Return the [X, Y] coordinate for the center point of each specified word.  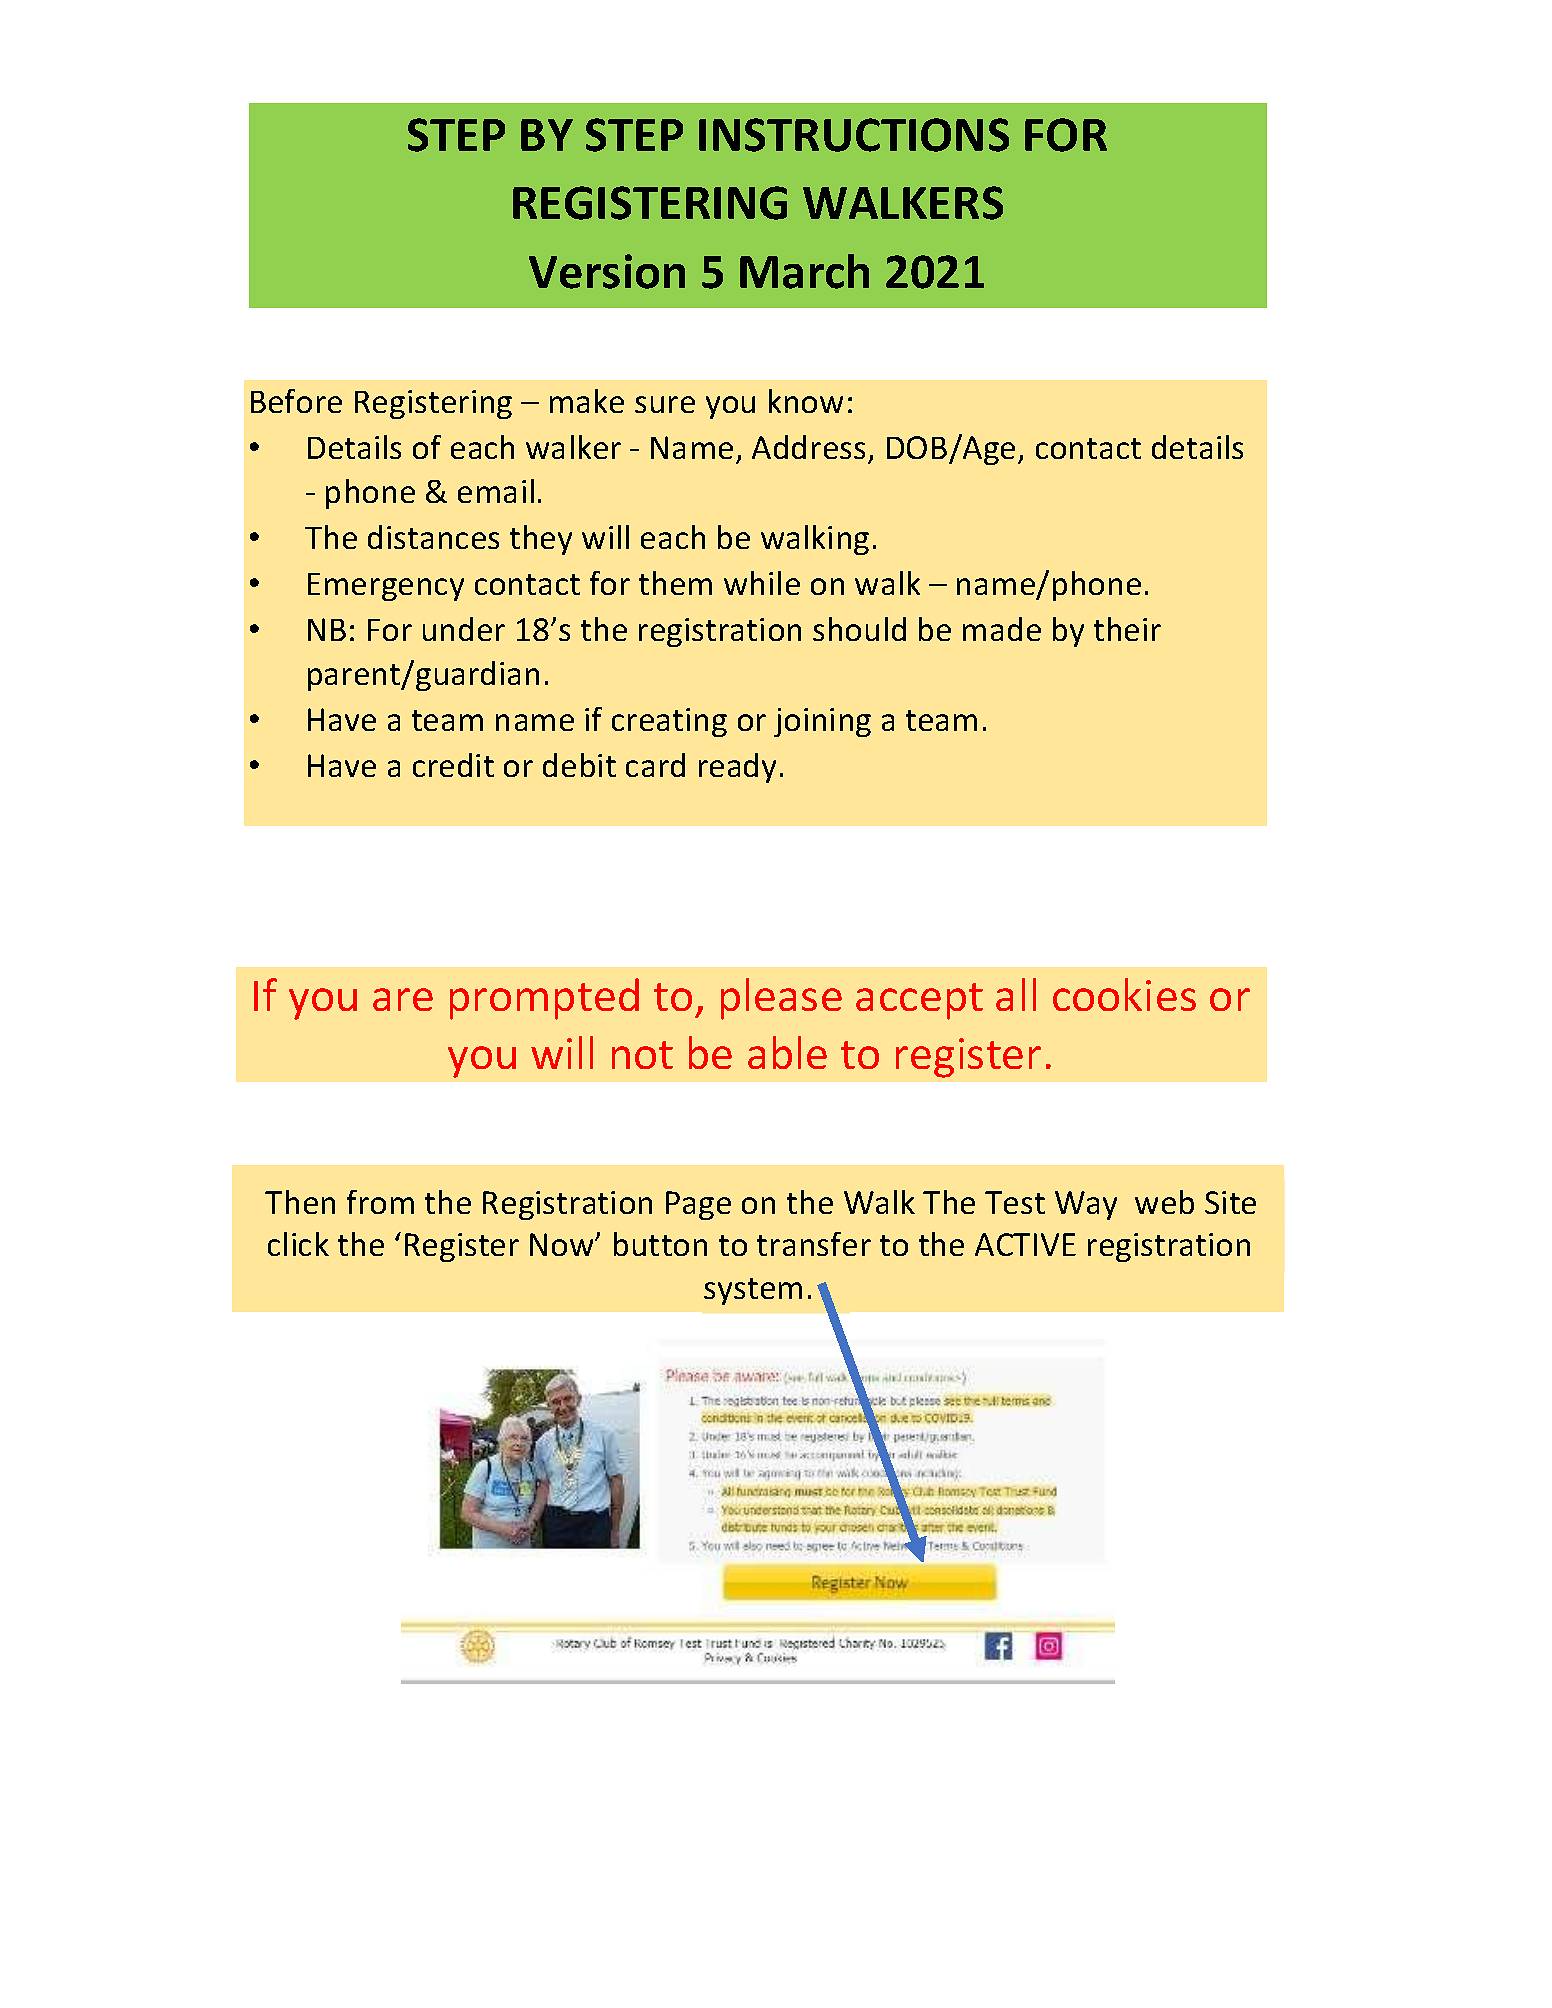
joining [822, 722]
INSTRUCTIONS [854, 135]
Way [1086, 1205]
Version [607, 271]
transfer [814, 1244]
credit [453, 765]
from [380, 1202]
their [1127, 629]
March [804, 271]
